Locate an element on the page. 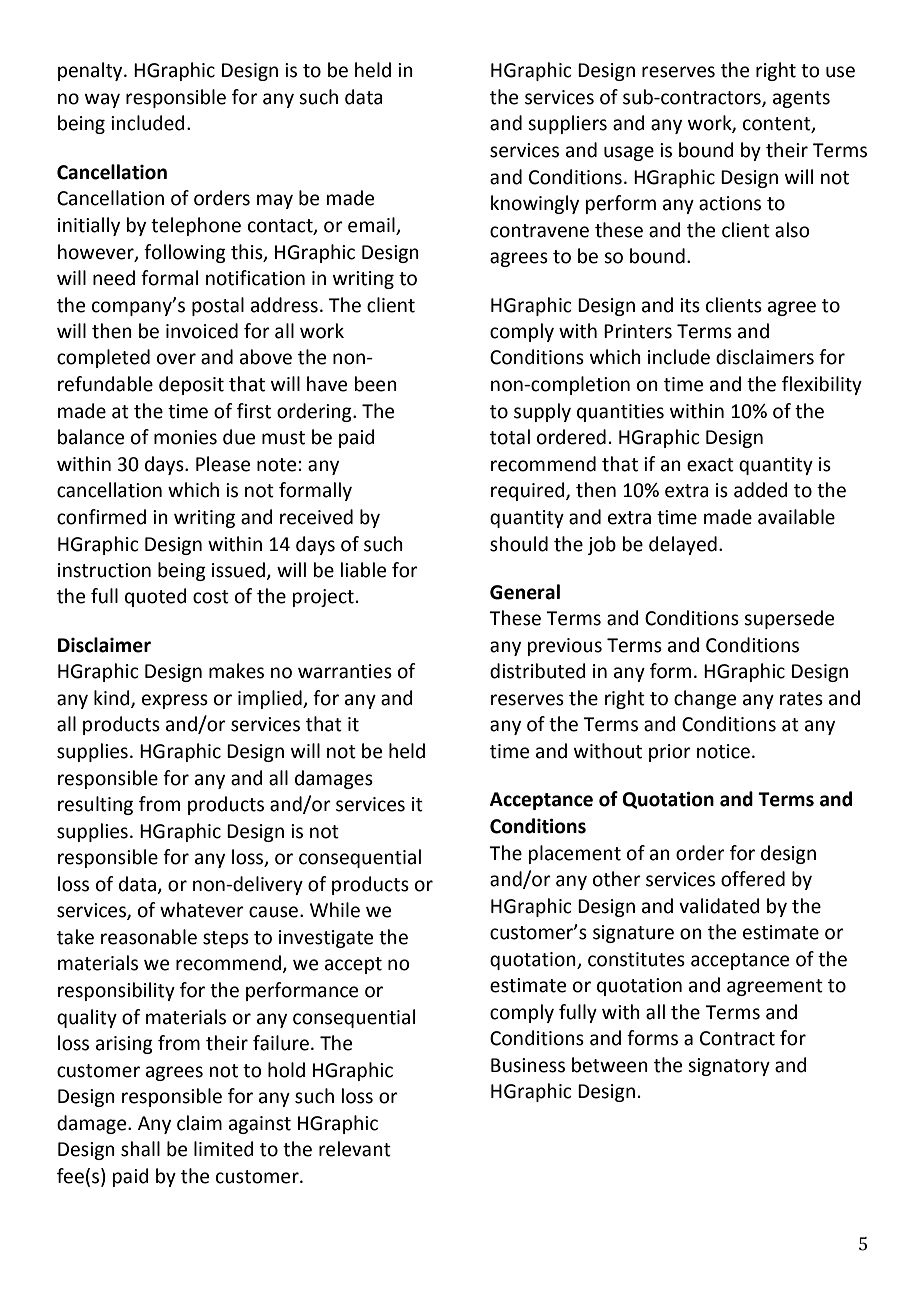 This document has width=924, height=1308. placement is located at coordinates (575, 854).
